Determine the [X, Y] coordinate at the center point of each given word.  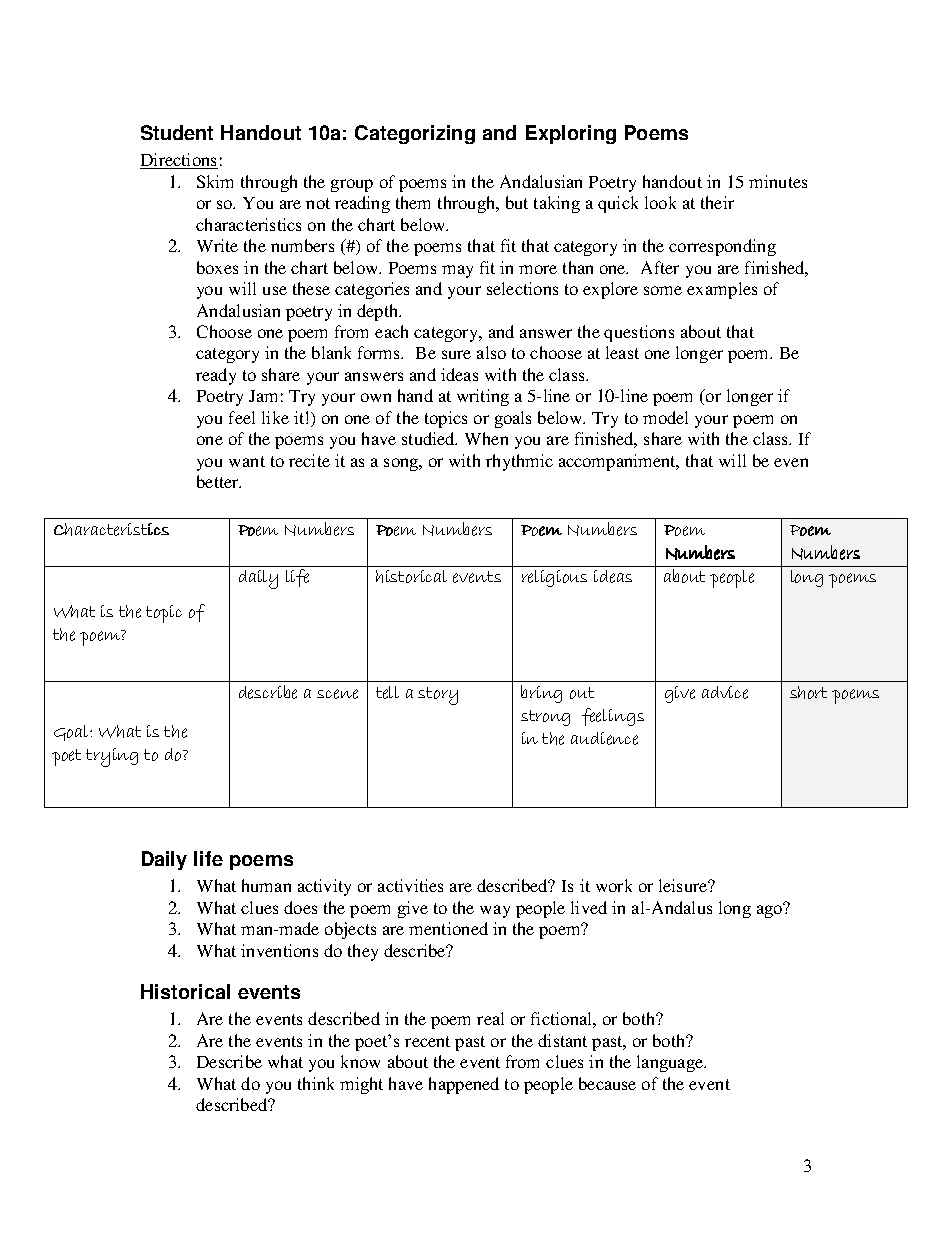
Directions [179, 161]
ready [216, 376]
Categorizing [415, 134]
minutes [778, 181]
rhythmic [519, 462]
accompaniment [618, 462]
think [316, 1083]
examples [722, 290]
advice [725, 692]
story [438, 696]
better [219, 481]
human [266, 885]
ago [770, 910]
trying [112, 757]
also [491, 352]
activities [410, 885]
